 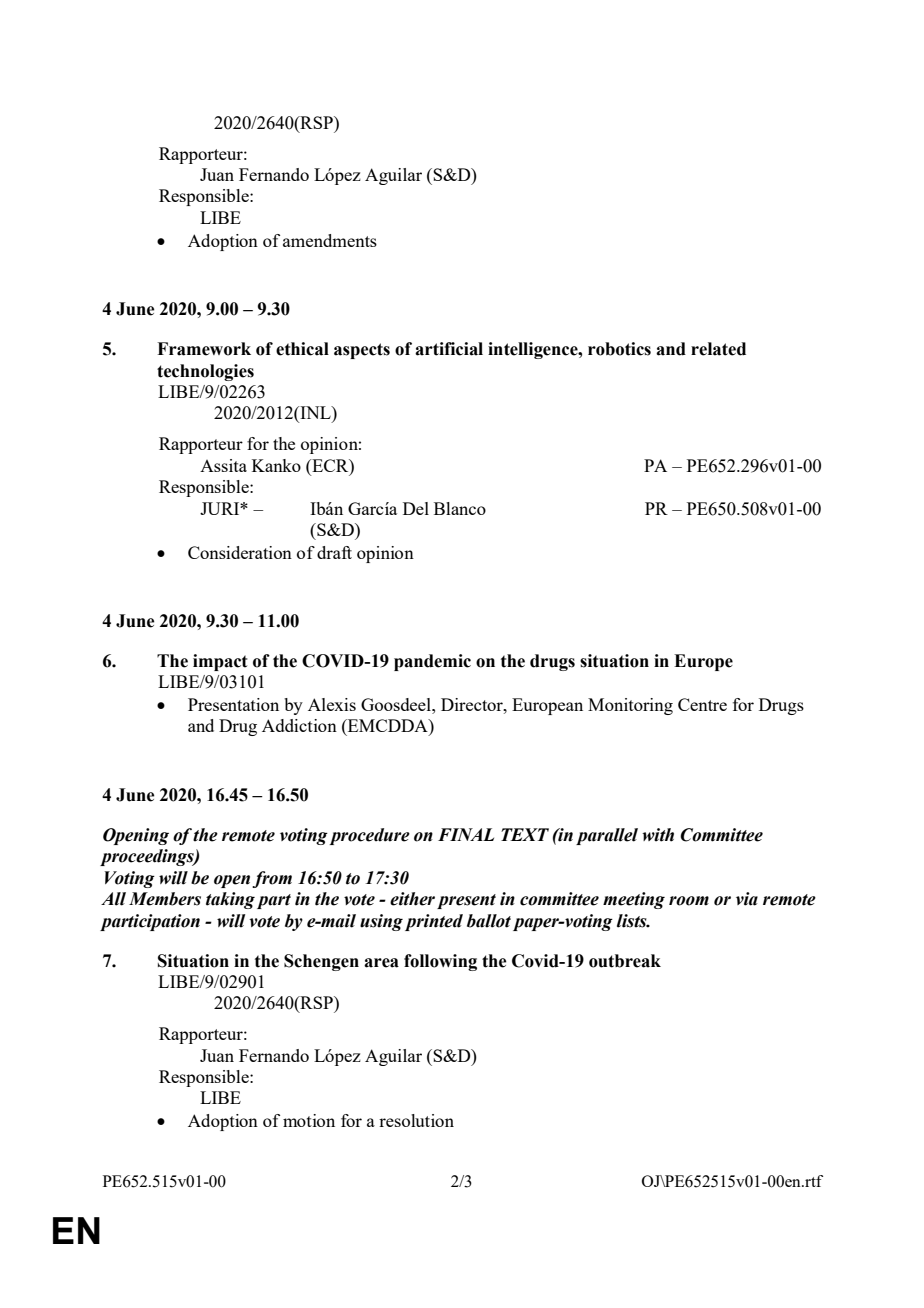 What do you see at coordinates (330, 240) in the document?
I see `amendments` at bounding box center [330, 240].
